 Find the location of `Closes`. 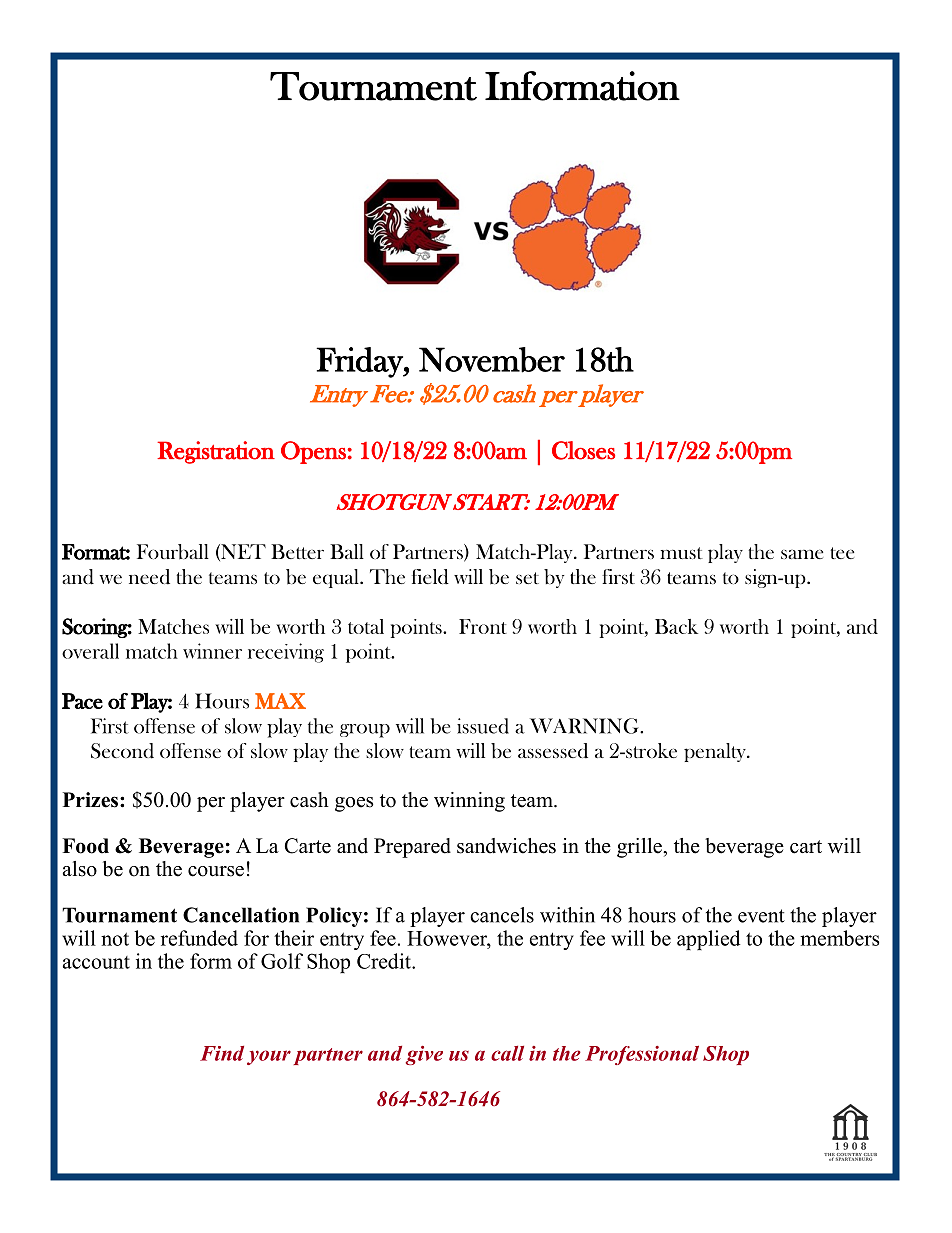

Closes is located at coordinates (583, 450).
